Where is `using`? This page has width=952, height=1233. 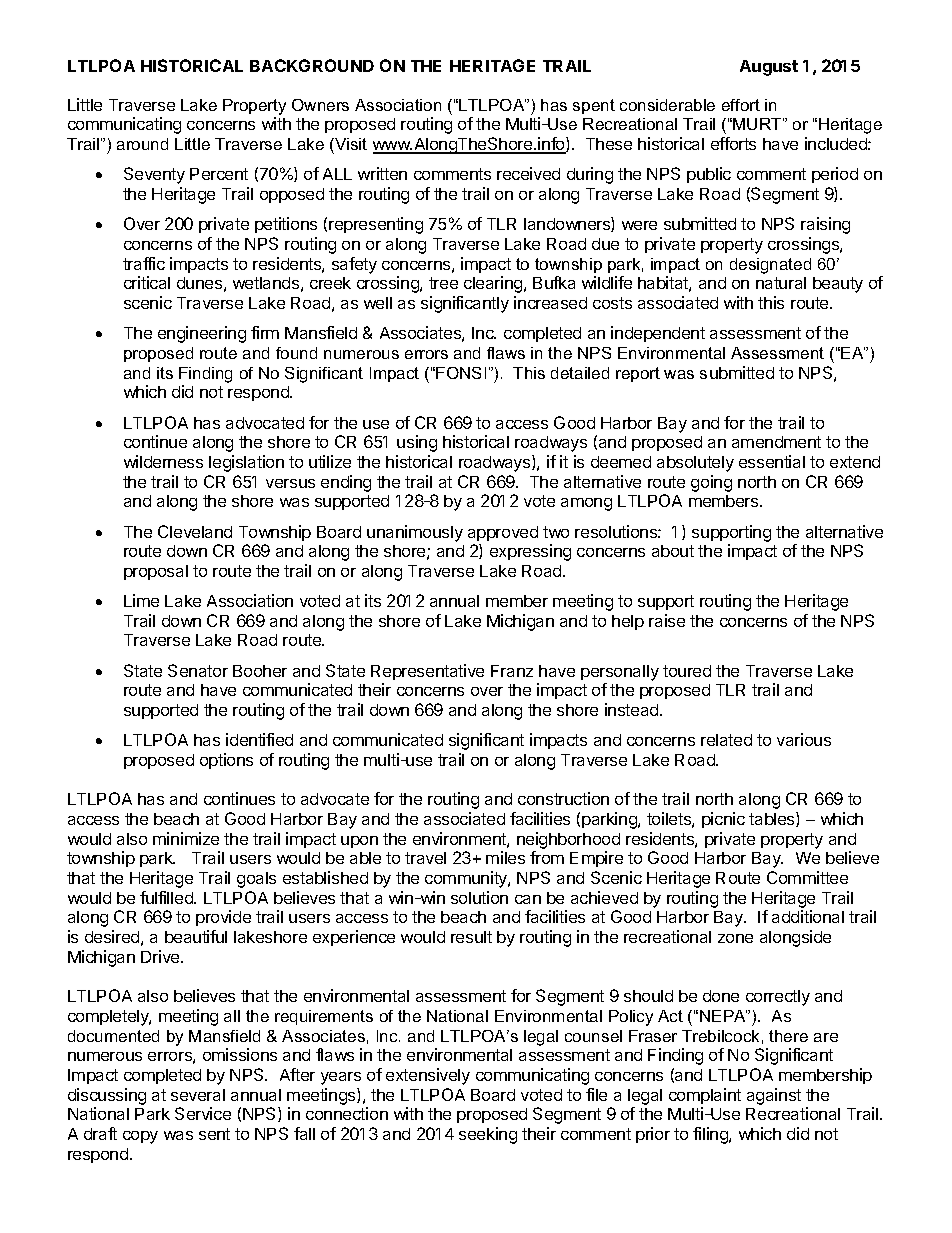
using is located at coordinates (417, 443).
